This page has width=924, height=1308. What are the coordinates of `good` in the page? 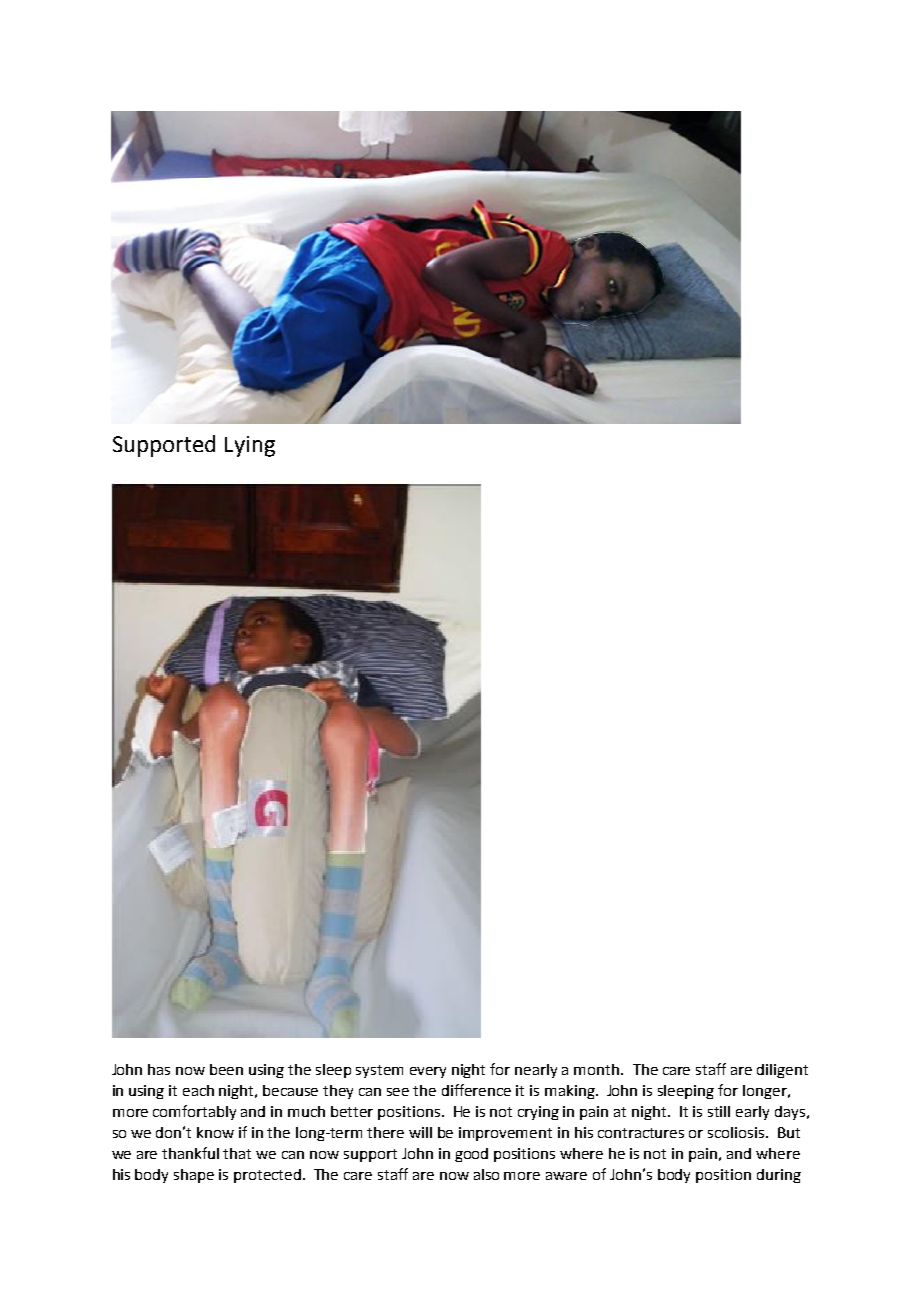 It's located at (471, 1155).
